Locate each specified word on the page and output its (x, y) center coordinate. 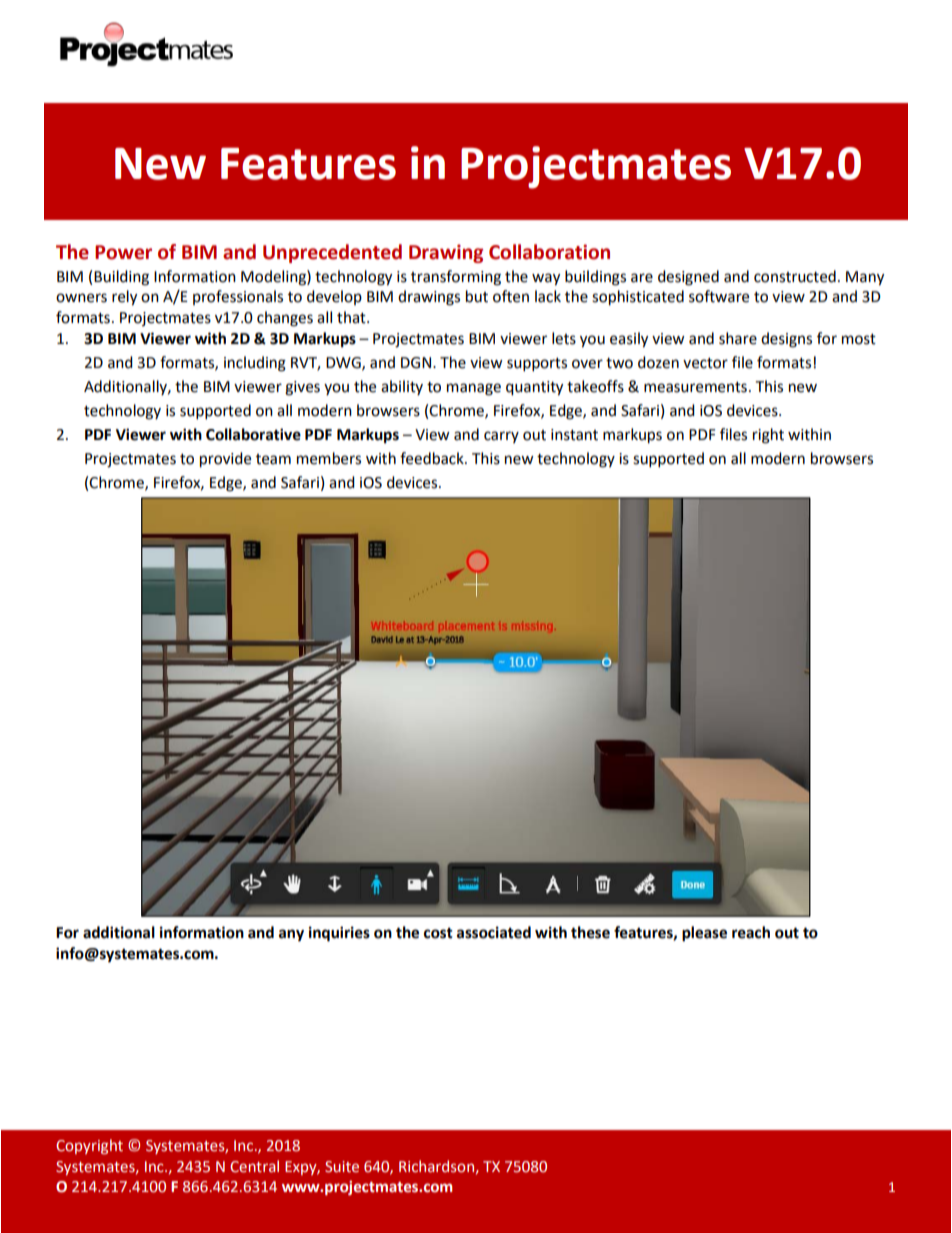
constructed (795, 276)
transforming (456, 278)
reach (751, 932)
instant (574, 435)
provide (225, 460)
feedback (433, 458)
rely (124, 298)
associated (494, 932)
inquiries (339, 934)
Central (254, 1166)
